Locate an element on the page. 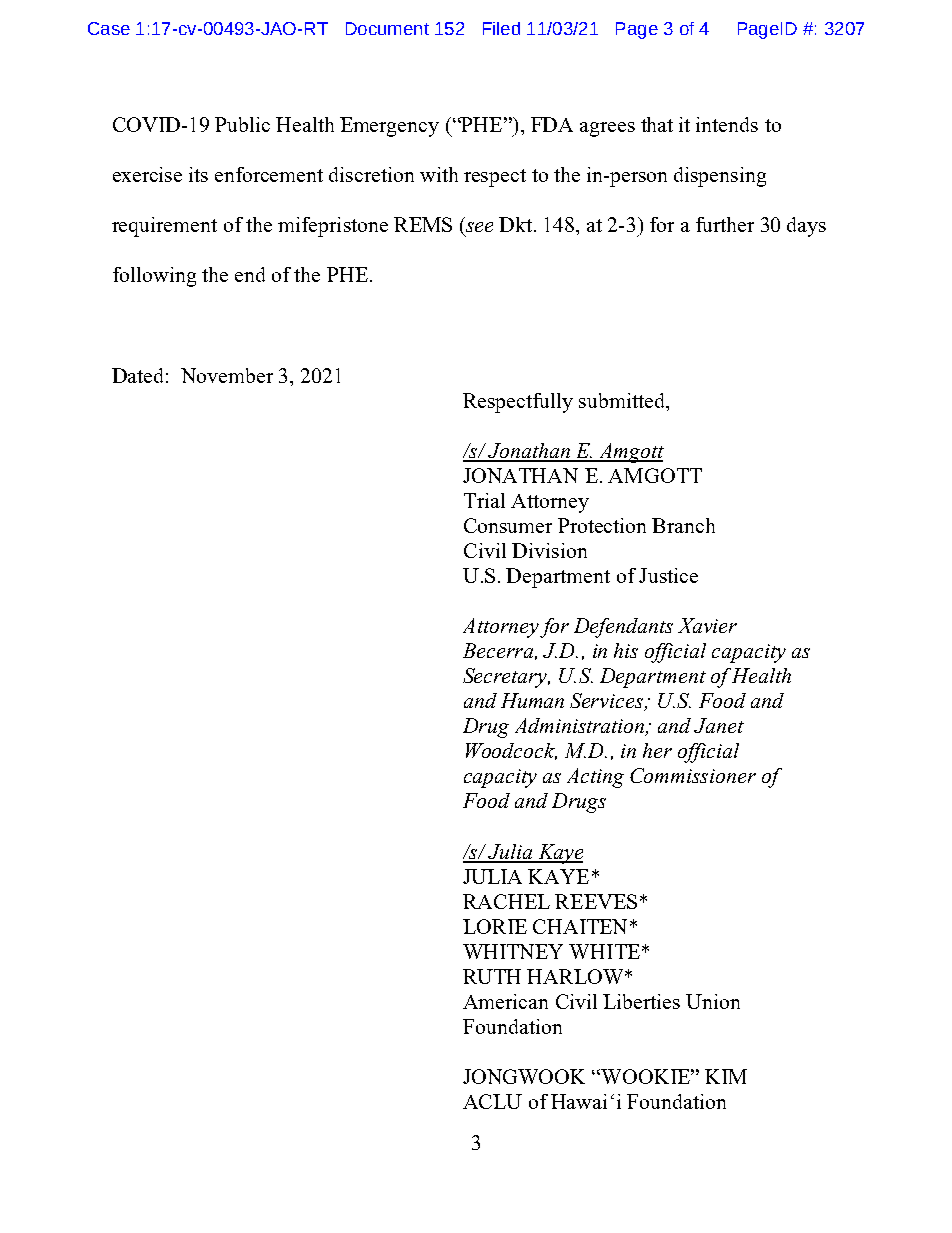 Image resolution: width=952 pixels, height=1233 pixels. intends is located at coordinates (727, 124).
